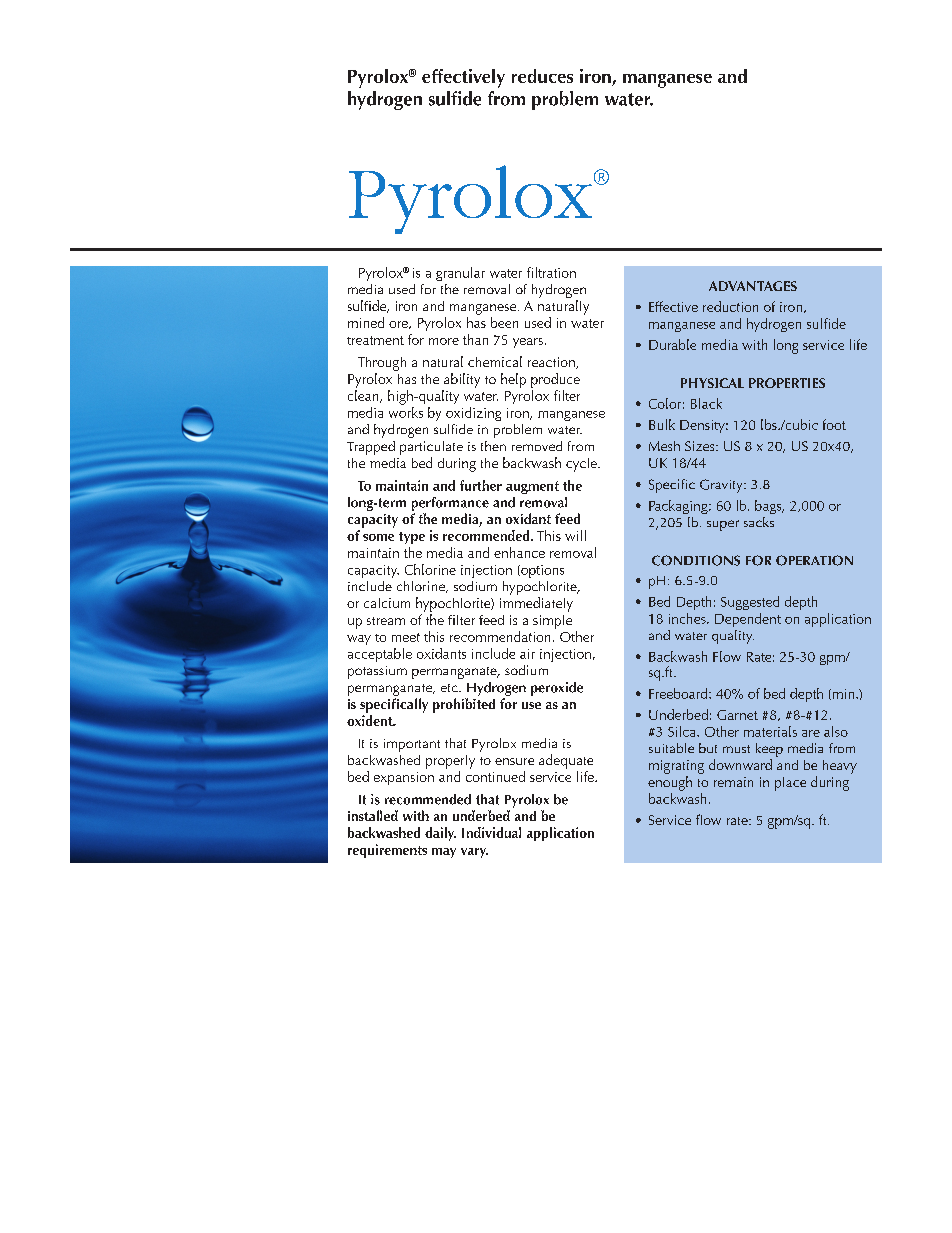 This screenshot has width=952, height=1233. What do you see at coordinates (552, 363) in the screenshot?
I see `reaction` at bounding box center [552, 363].
